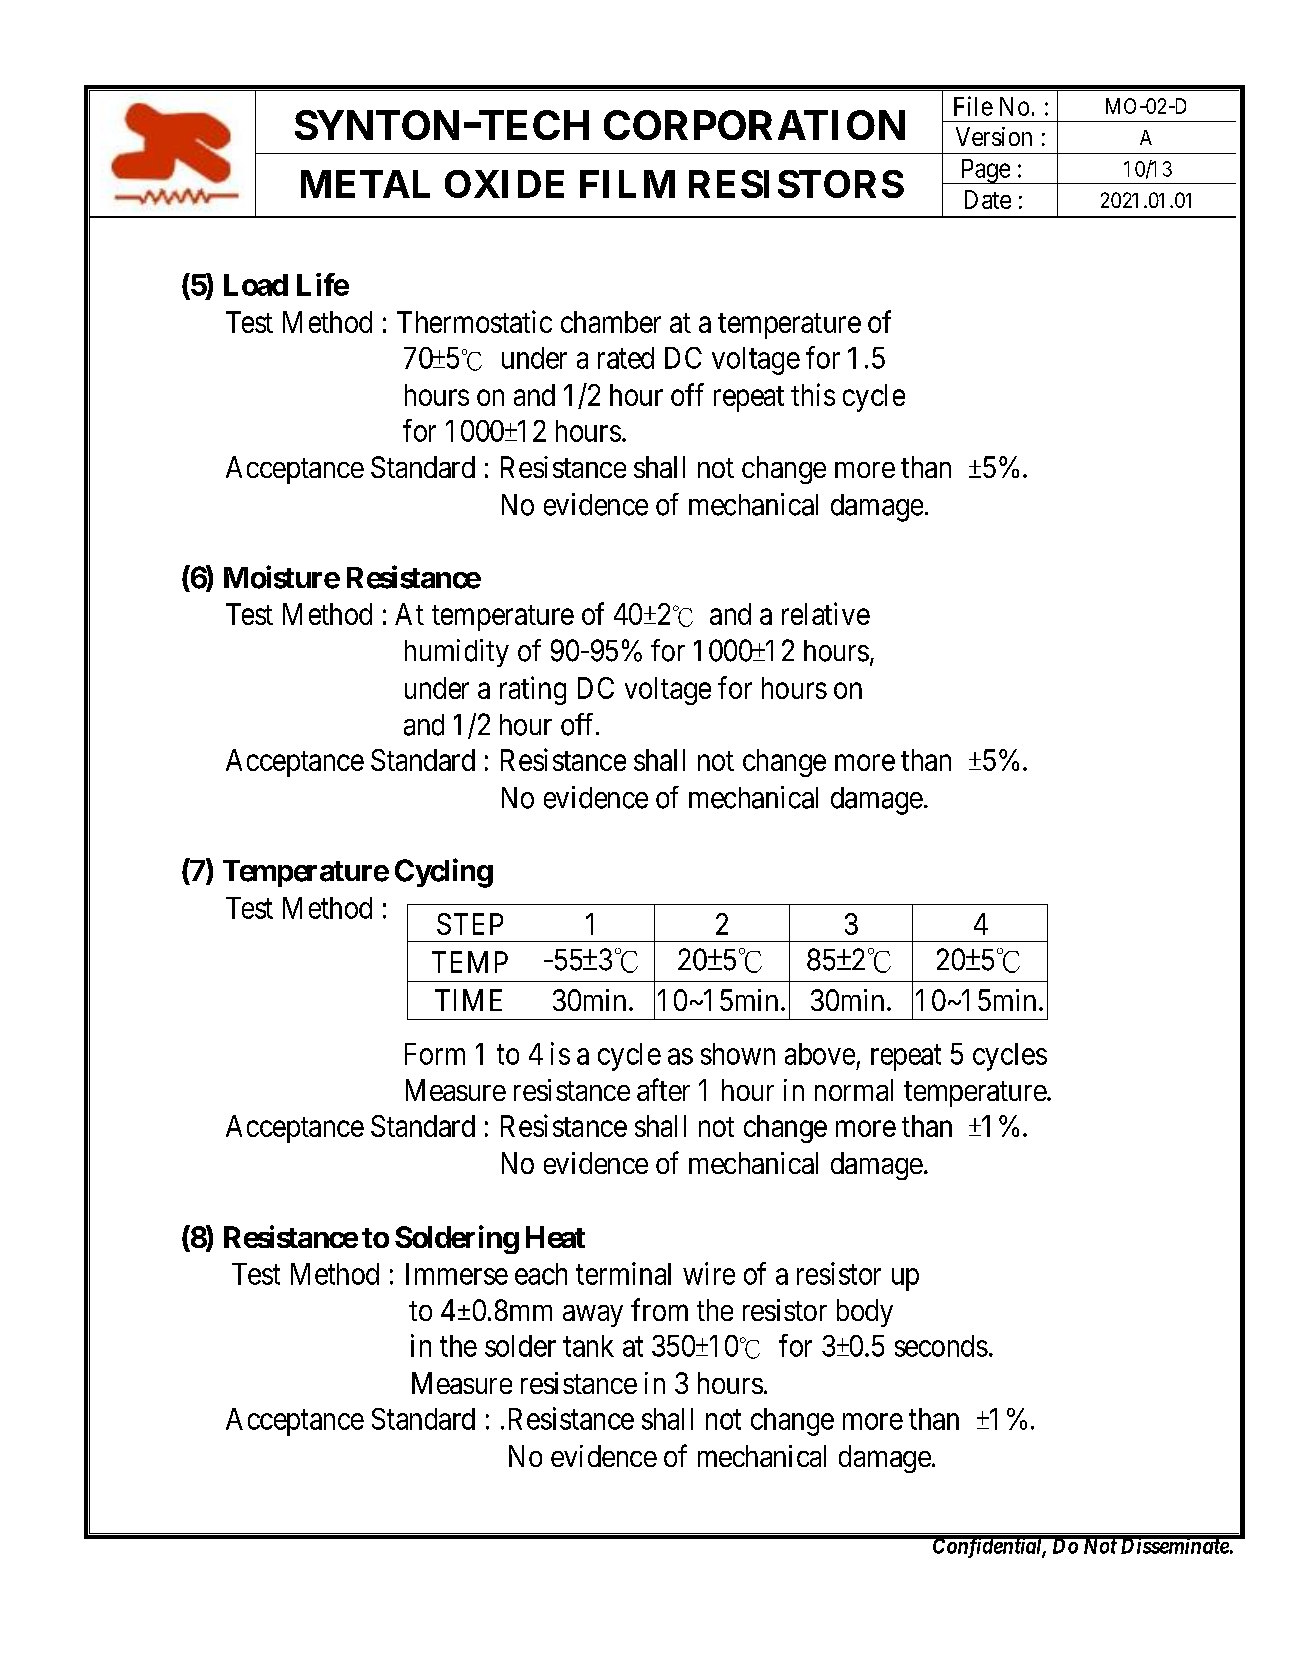 This page has width=1298, height=1680. Describe the element at coordinates (627, 184) in the page. I see `FILM` at that location.
